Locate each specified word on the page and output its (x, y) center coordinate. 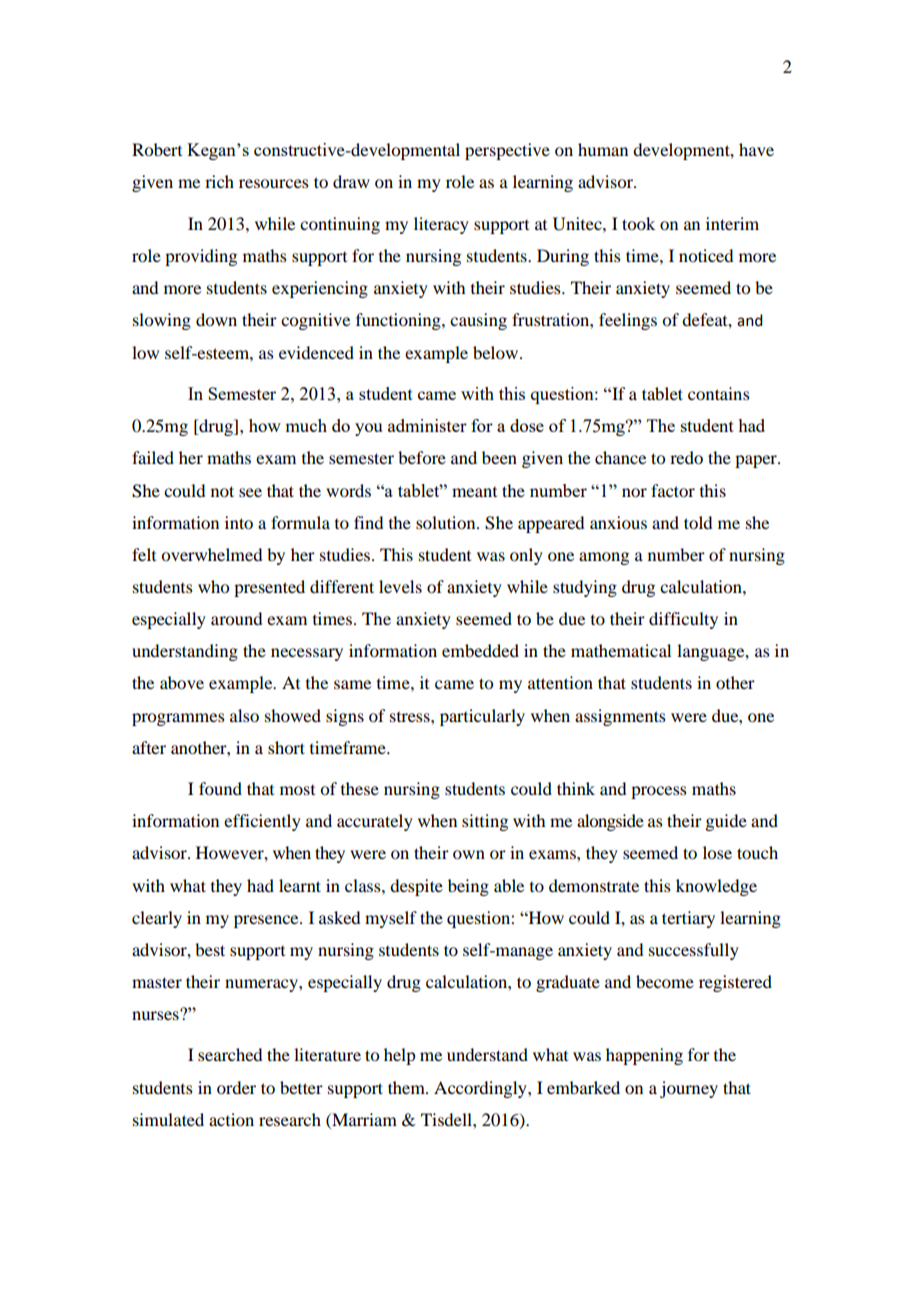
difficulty (683, 620)
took (638, 223)
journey (689, 1089)
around (236, 618)
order (236, 1087)
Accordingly (481, 1089)
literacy (441, 225)
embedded (480, 650)
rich (219, 181)
